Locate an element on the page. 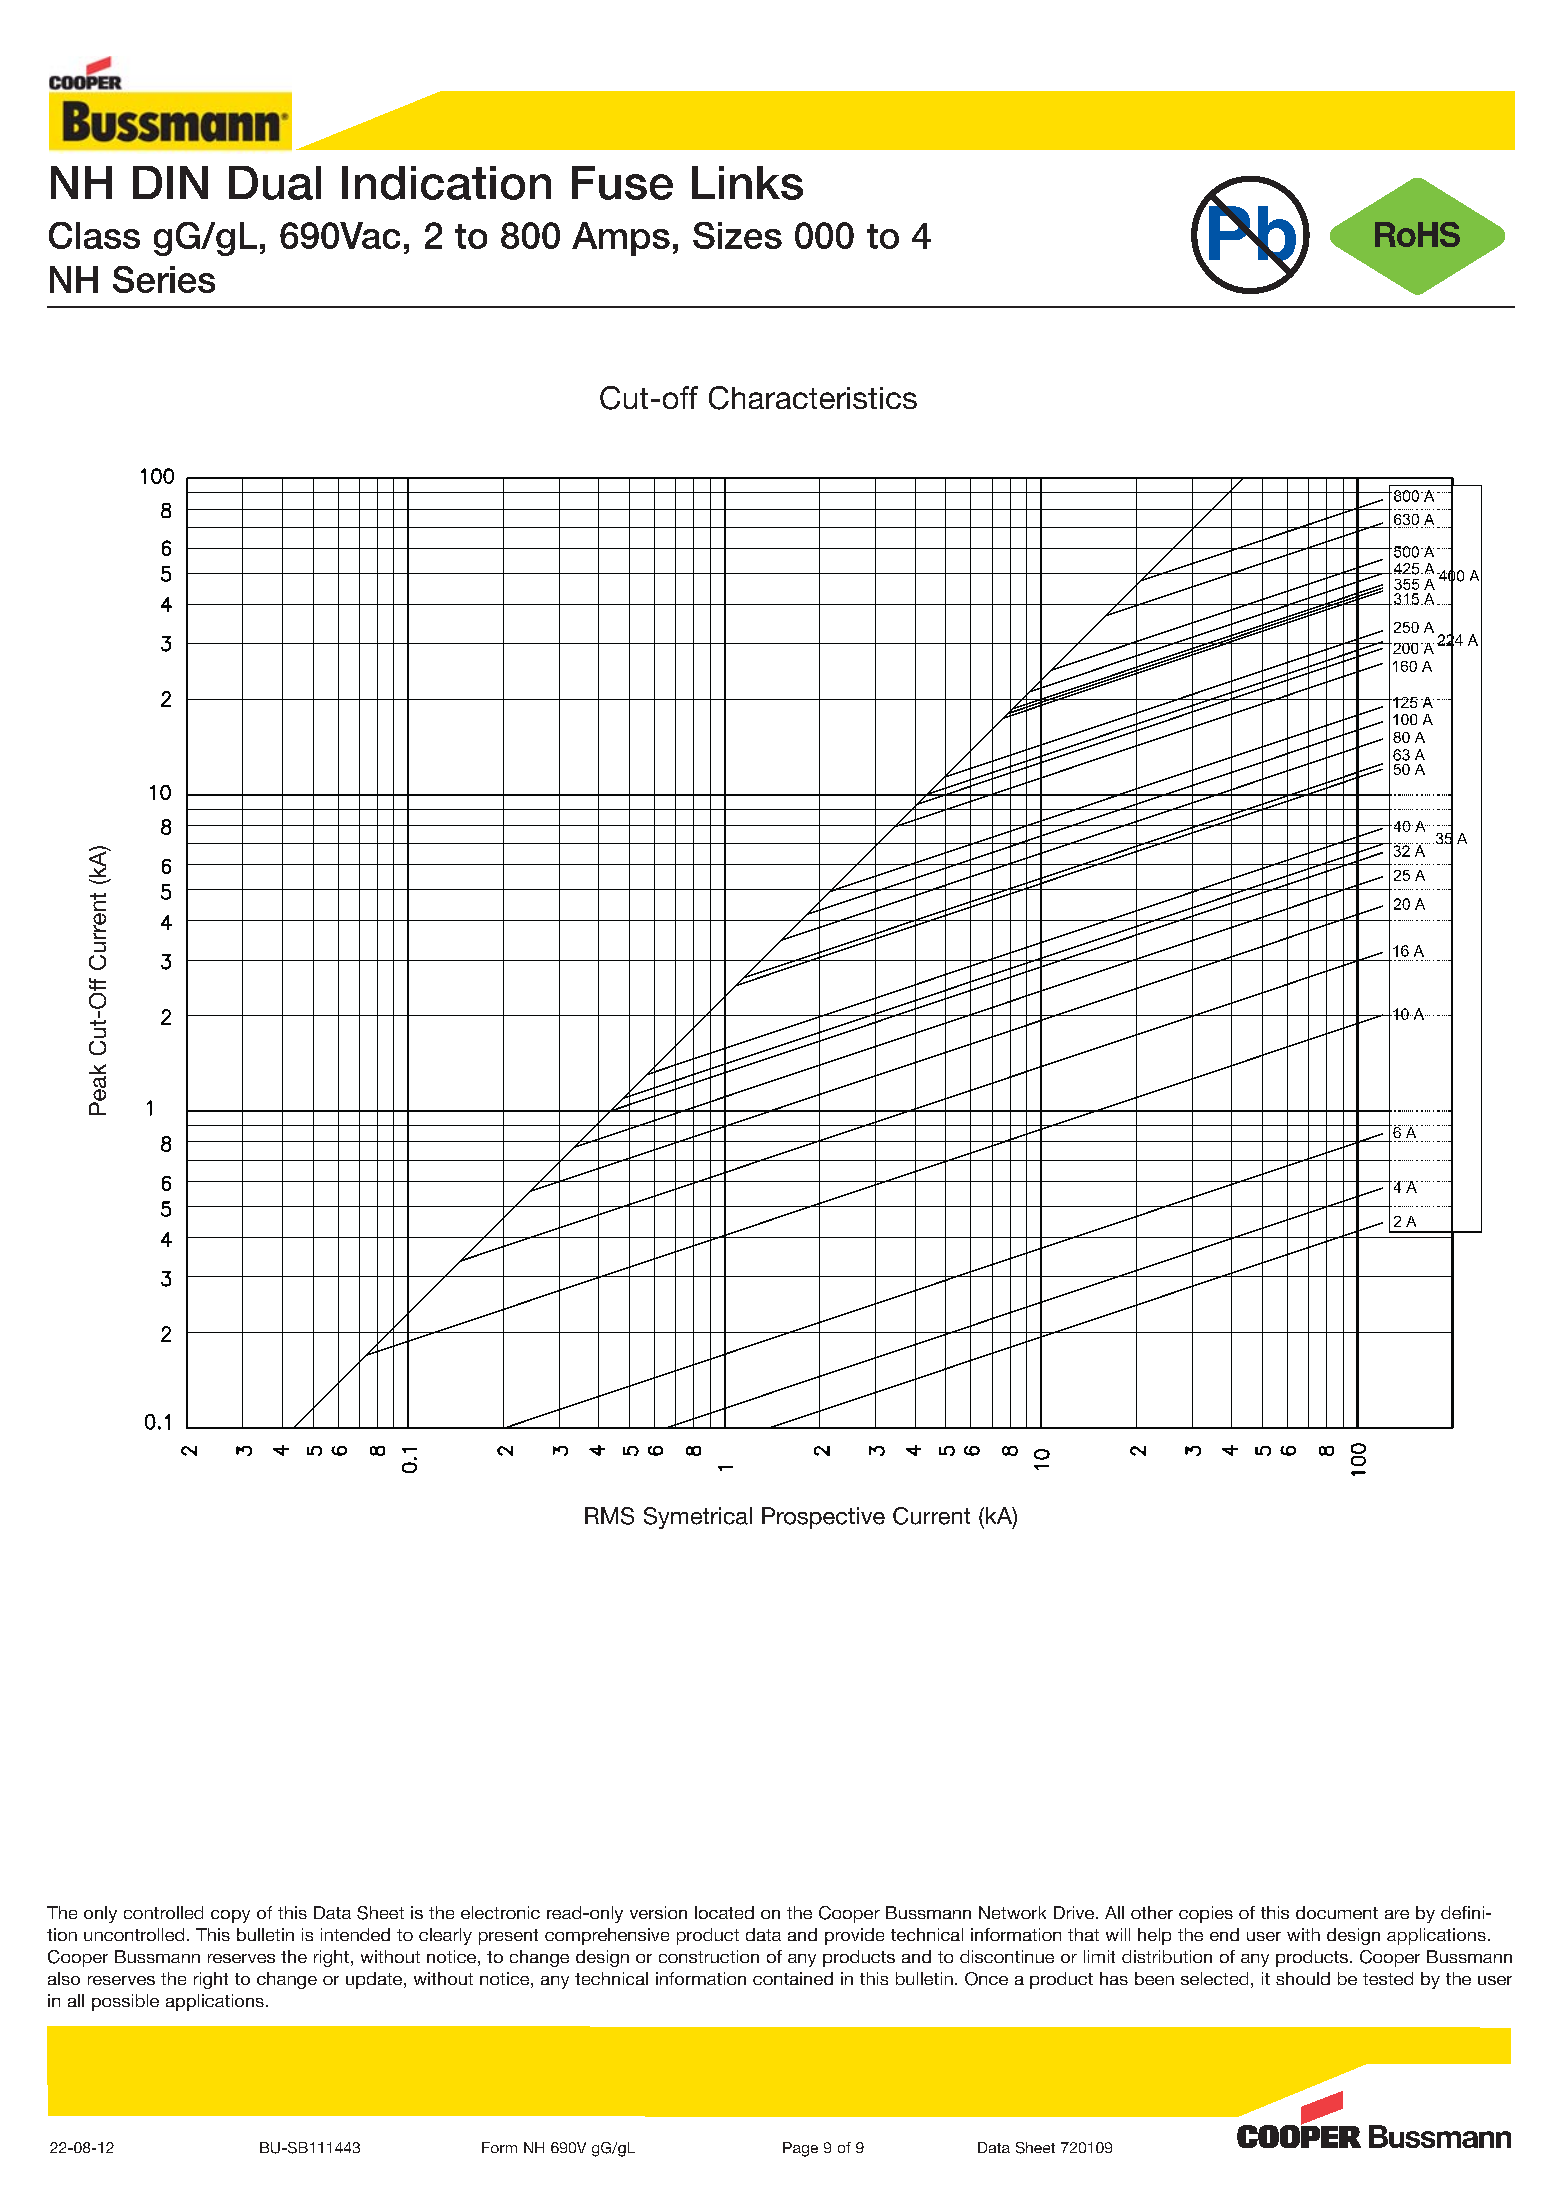 The height and width of the document is (2210, 1562). possible is located at coordinates (125, 2002).
